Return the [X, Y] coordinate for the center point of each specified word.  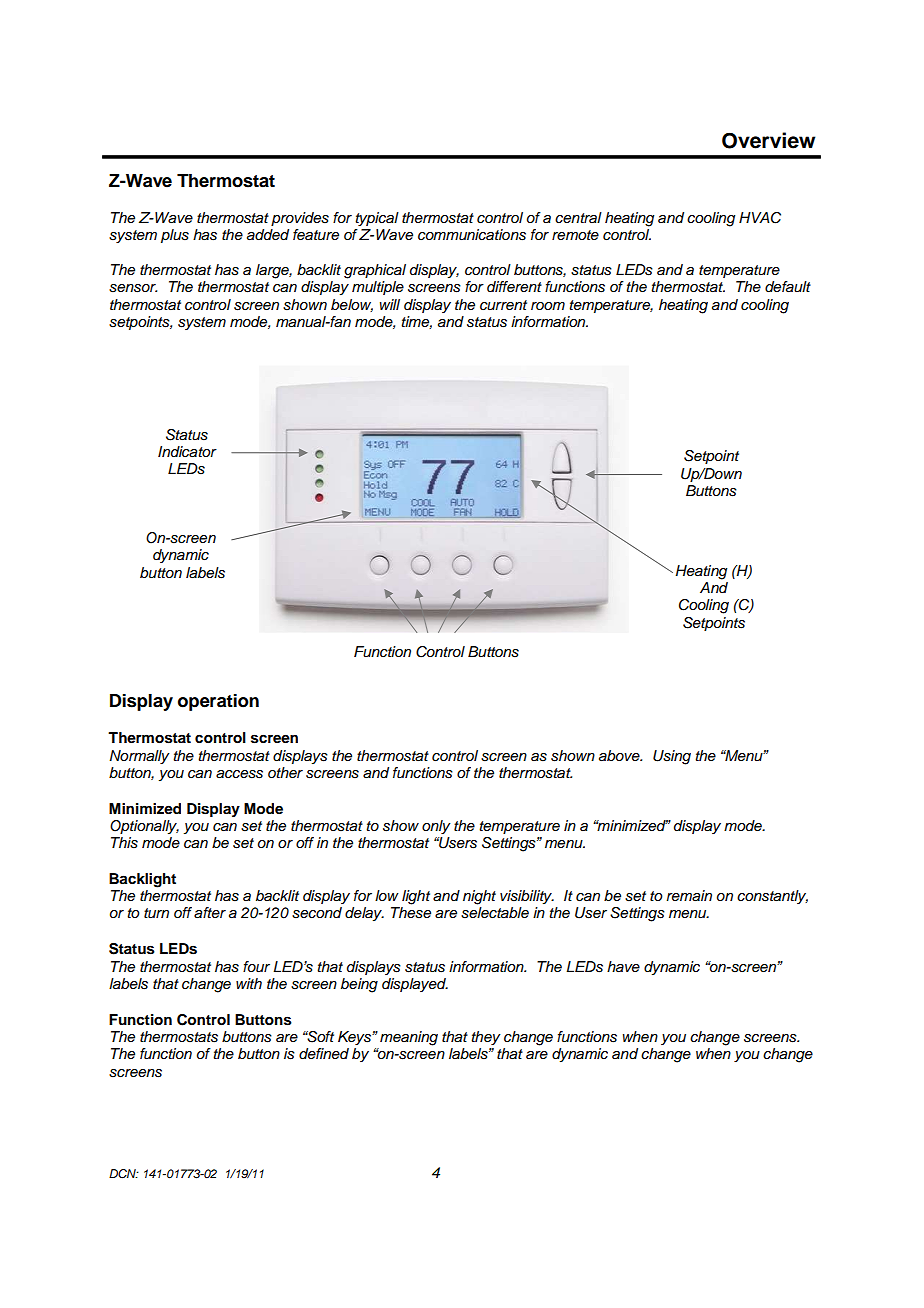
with [249, 983]
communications [472, 235]
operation [218, 702]
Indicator [187, 451]
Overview [769, 140]
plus [175, 236]
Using [672, 757]
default [788, 287]
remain [689, 895]
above [620, 756]
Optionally [144, 827]
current [503, 305]
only [436, 827]
